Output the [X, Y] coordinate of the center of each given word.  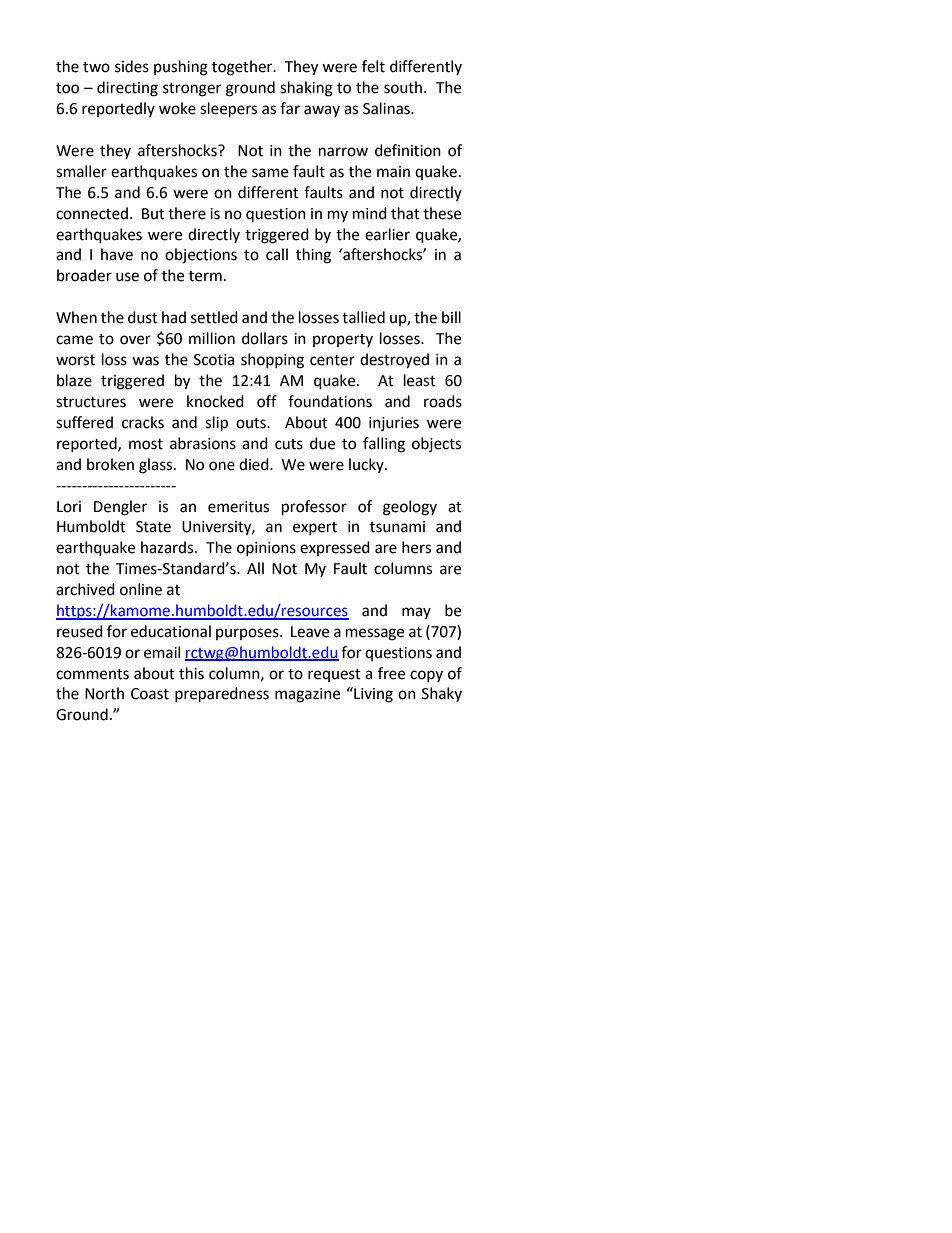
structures [91, 402]
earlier [387, 234]
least [420, 380]
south [403, 87]
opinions [266, 549]
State [153, 527]
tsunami [397, 527]
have [117, 254]
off [267, 401]
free [391, 673]
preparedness [222, 695]
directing [127, 89]
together [243, 68]
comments [92, 674]
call [277, 254]
